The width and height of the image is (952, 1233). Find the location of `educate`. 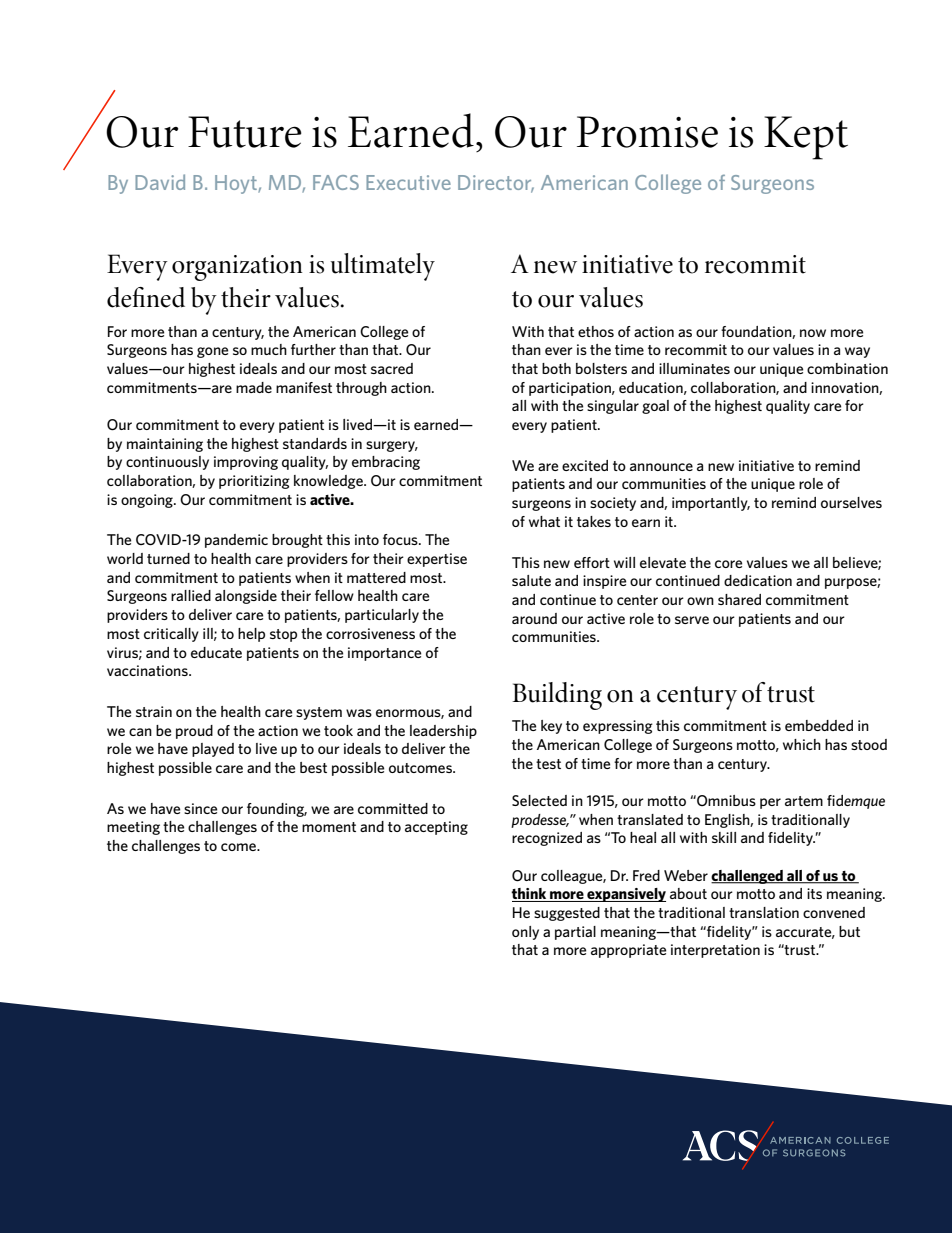

educate is located at coordinates (216, 652).
